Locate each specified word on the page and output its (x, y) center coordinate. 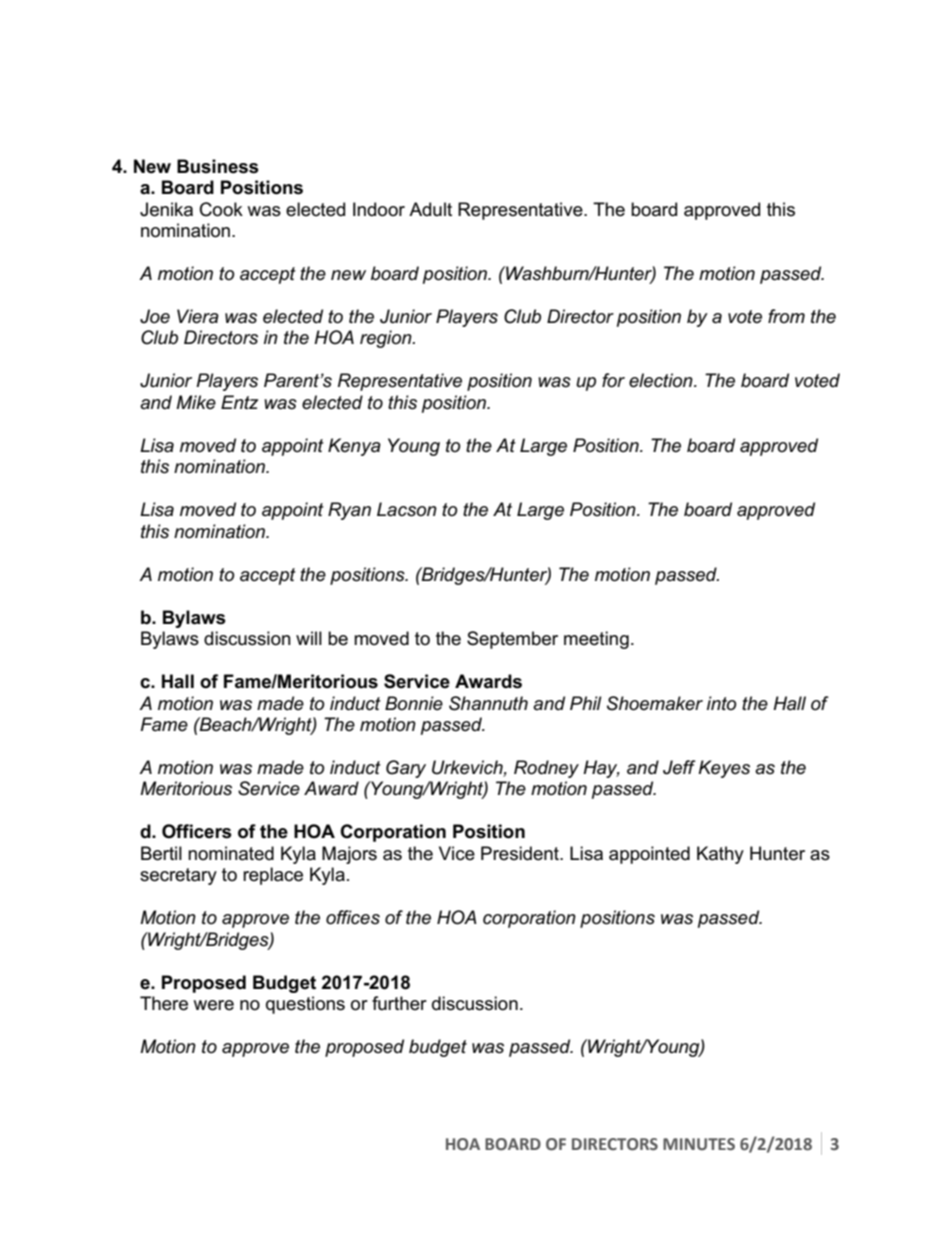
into (721, 703)
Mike (196, 402)
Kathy (720, 855)
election (662, 380)
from (786, 316)
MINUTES (699, 1144)
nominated (231, 853)
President (521, 853)
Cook (221, 209)
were (213, 1005)
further (399, 1003)
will (309, 638)
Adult (430, 209)
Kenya (354, 447)
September (512, 640)
